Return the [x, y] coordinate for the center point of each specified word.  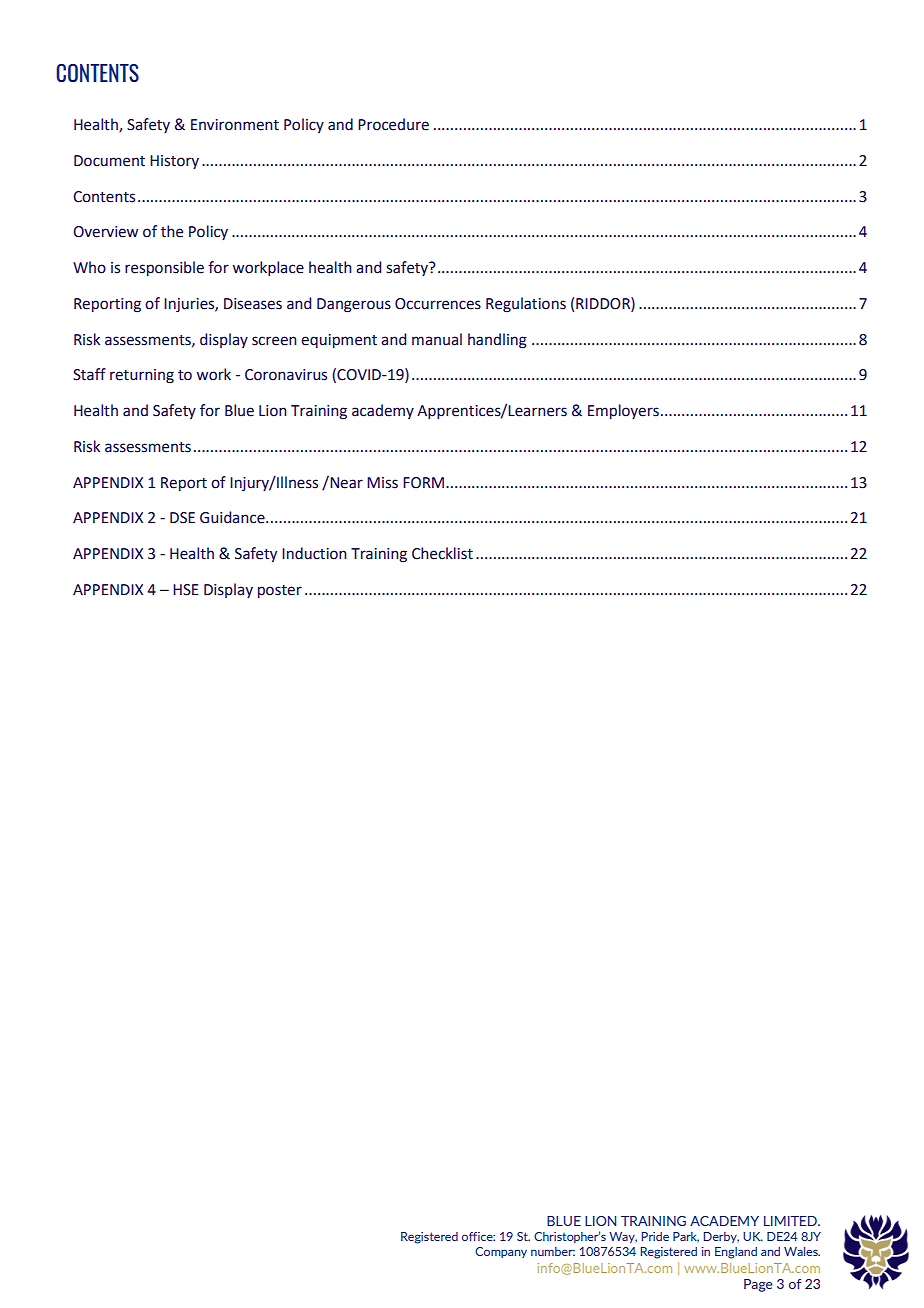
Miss [382, 483]
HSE [186, 590]
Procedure [393, 124]
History [174, 162]
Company [501, 1252]
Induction [314, 553]
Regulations [526, 305]
